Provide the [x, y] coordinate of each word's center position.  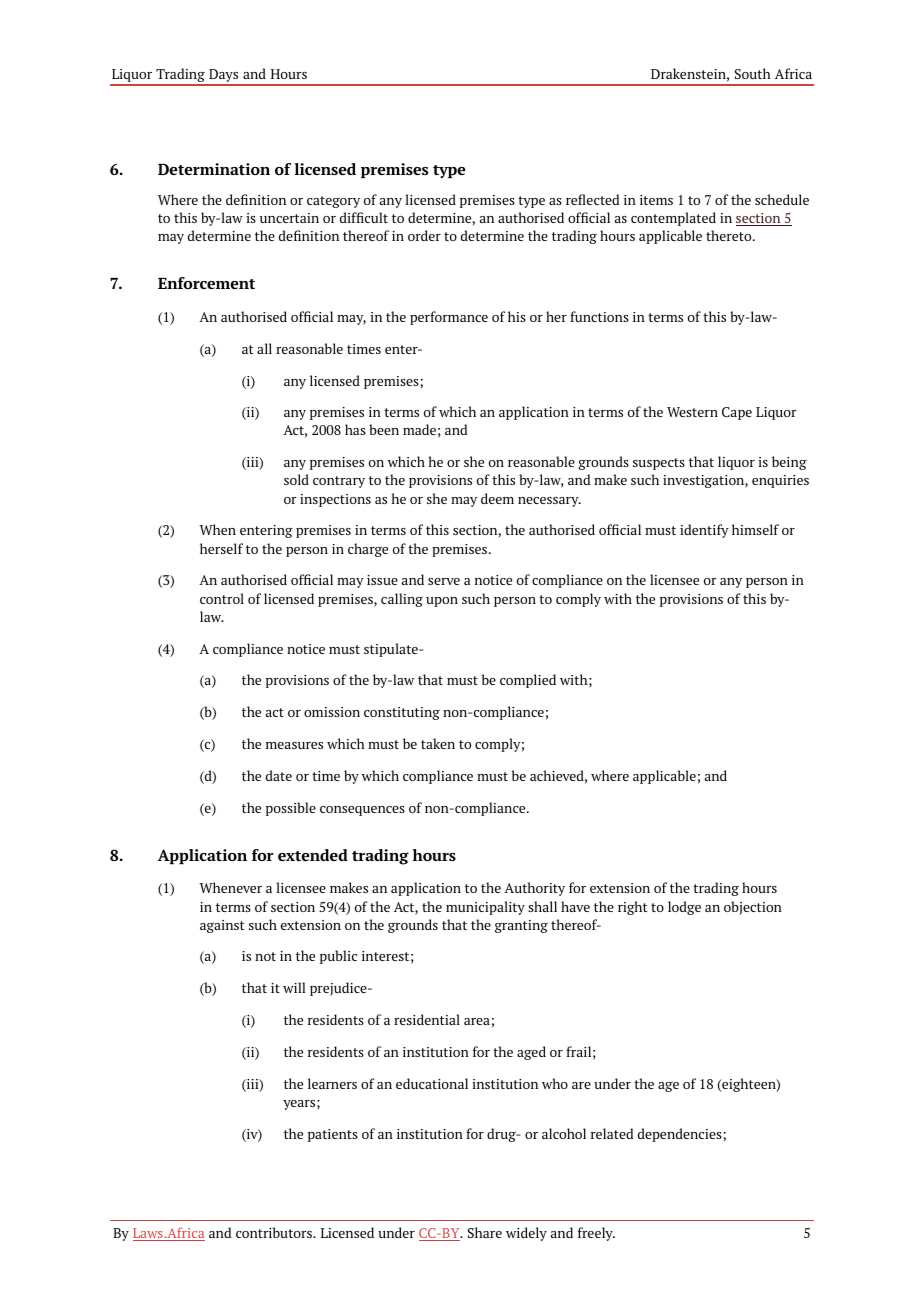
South [753, 73]
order [424, 235]
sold [296, 479]
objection [753, 908]
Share [485, 1232]
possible [291, 809]
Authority [534, 889]
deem [497, 498]
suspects [659, 464]
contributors [275, 1232]
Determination [214, 169]
